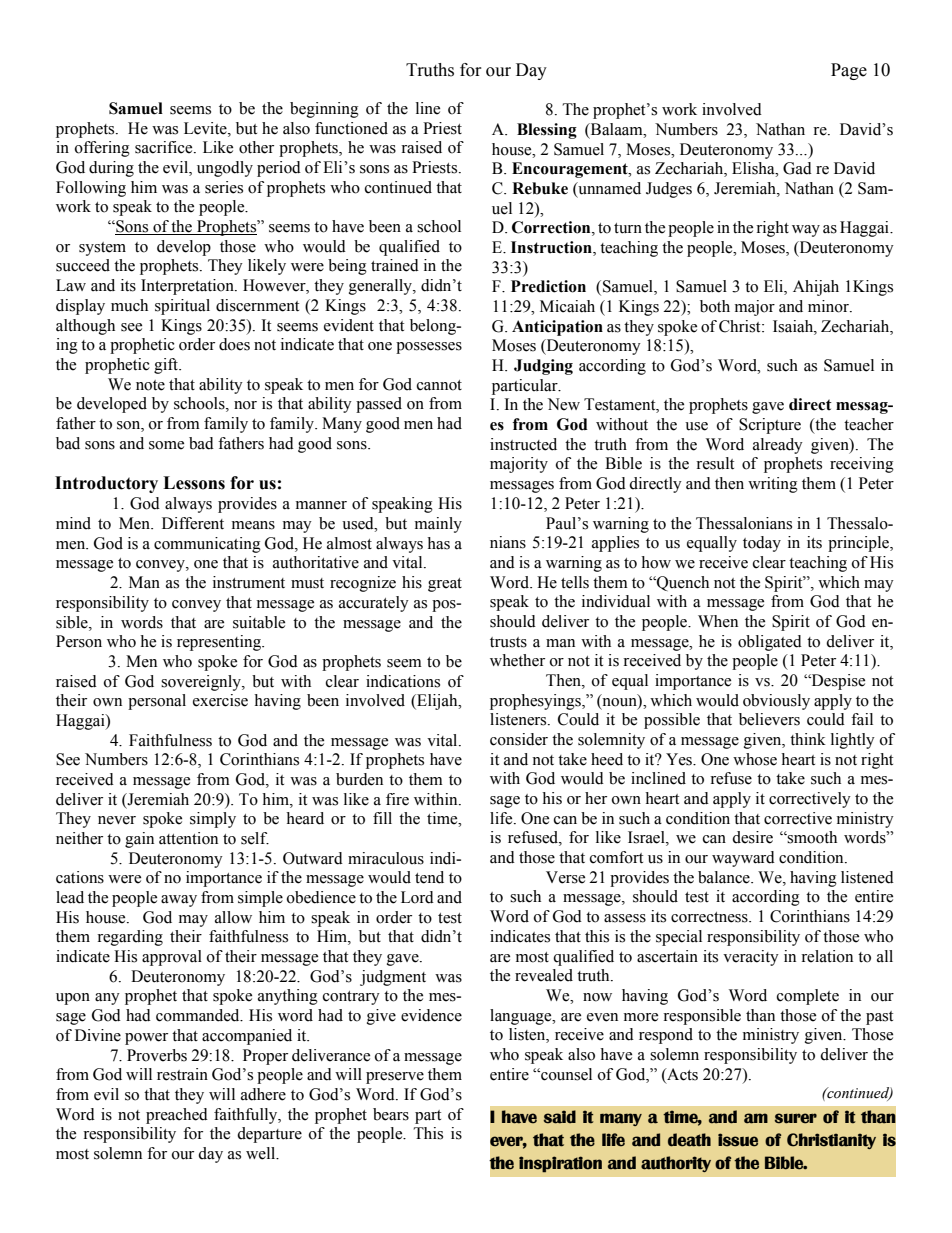 The image size is (952, 1233). Describe the element at coordinates (778, 446) in the screenshot. I see `already` at that location.
